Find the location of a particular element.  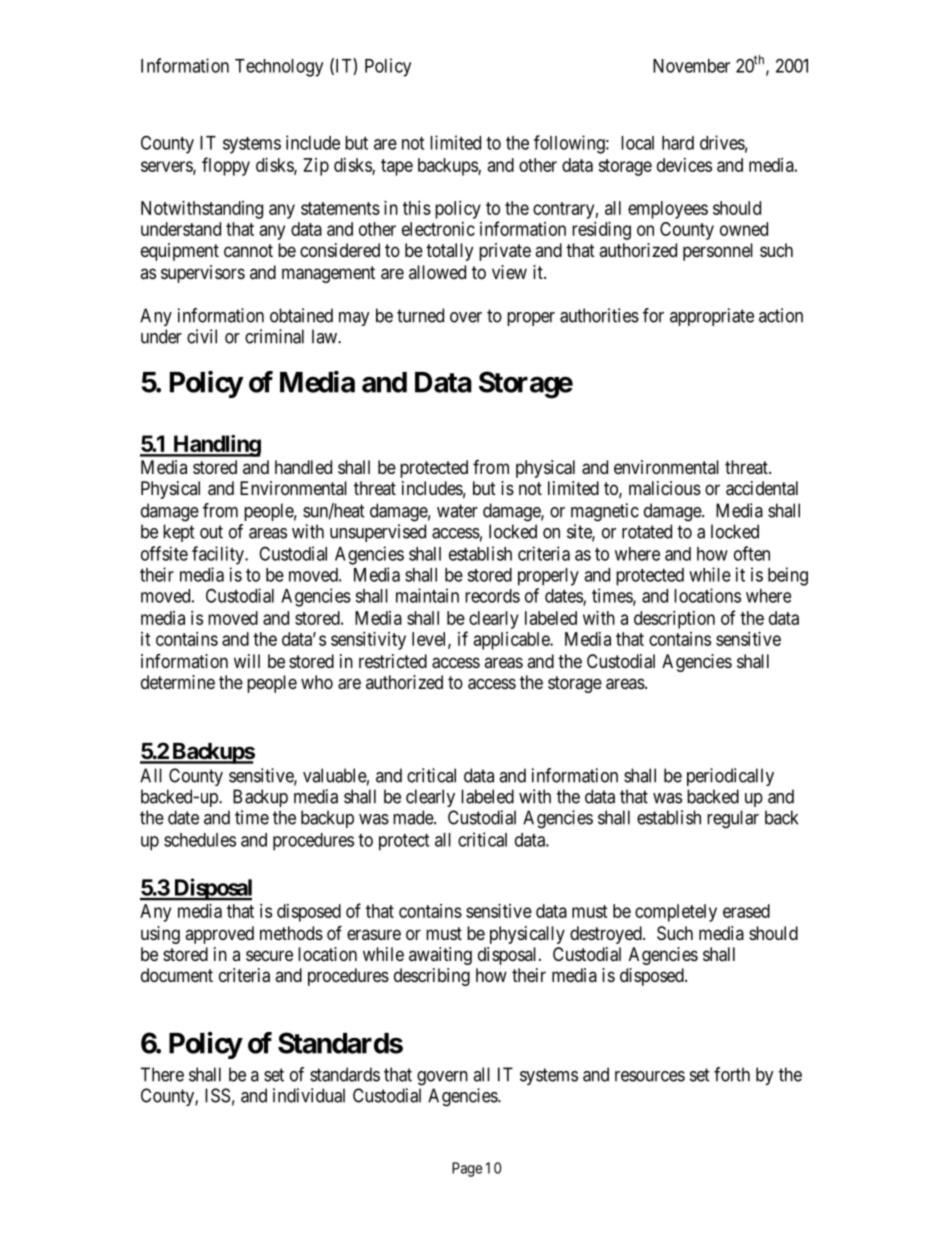

November is located at coordinates (691, 66).
